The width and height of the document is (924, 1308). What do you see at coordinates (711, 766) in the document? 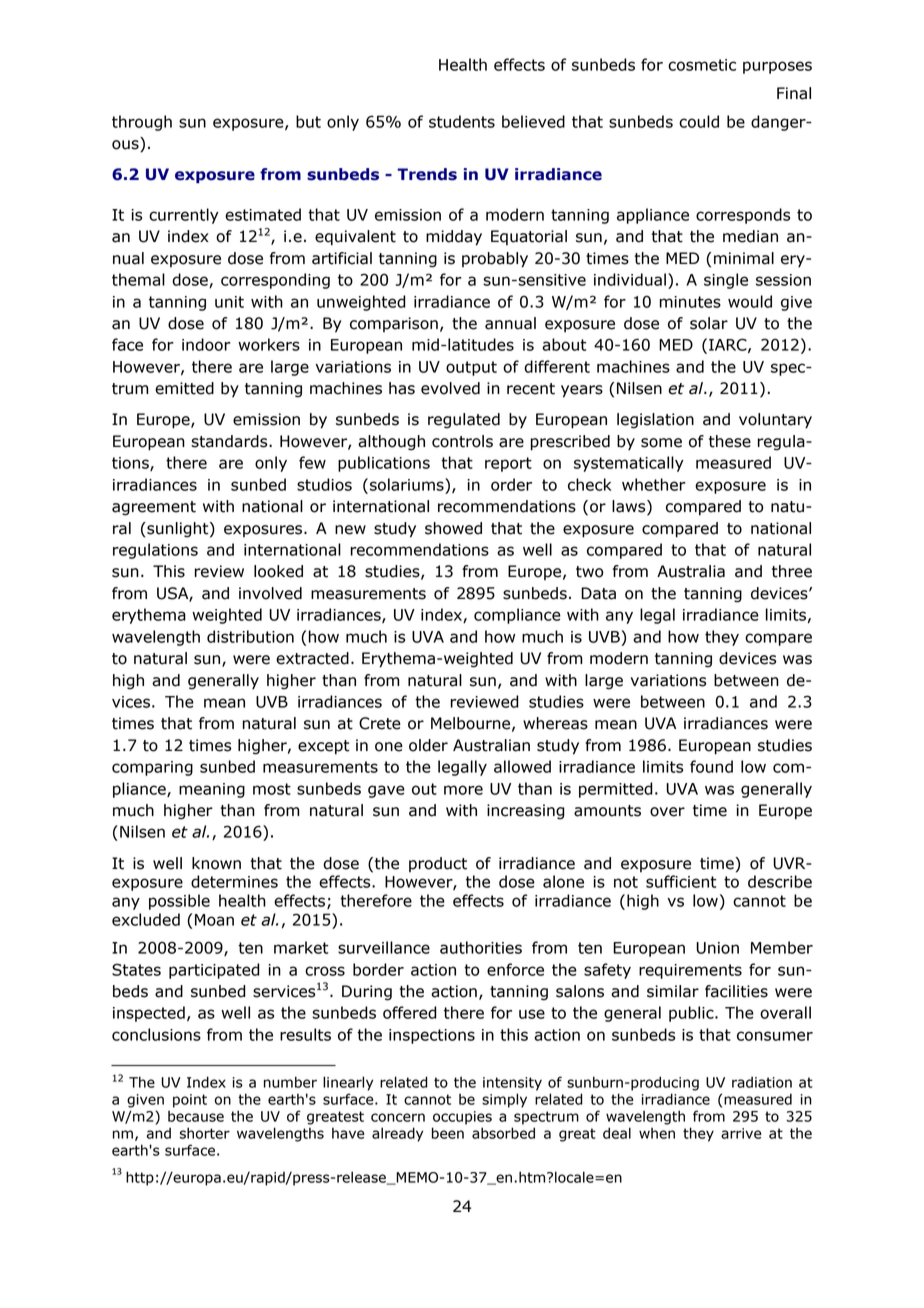
I see `found` at bounding box center [711, 766].
